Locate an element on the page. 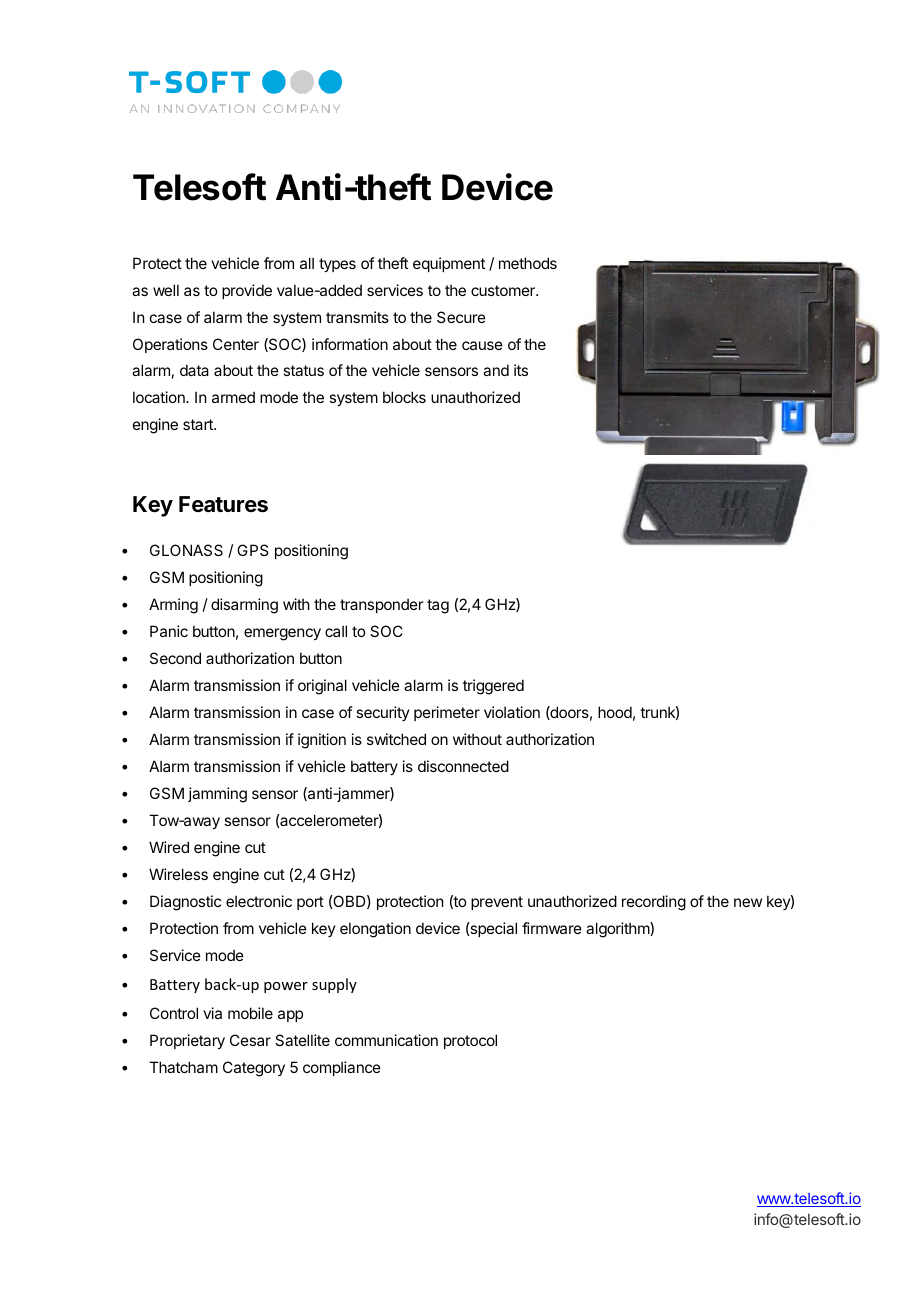 The height and width of the image is (1308, 924). Cesar is located at coordinates (250, 1040).
